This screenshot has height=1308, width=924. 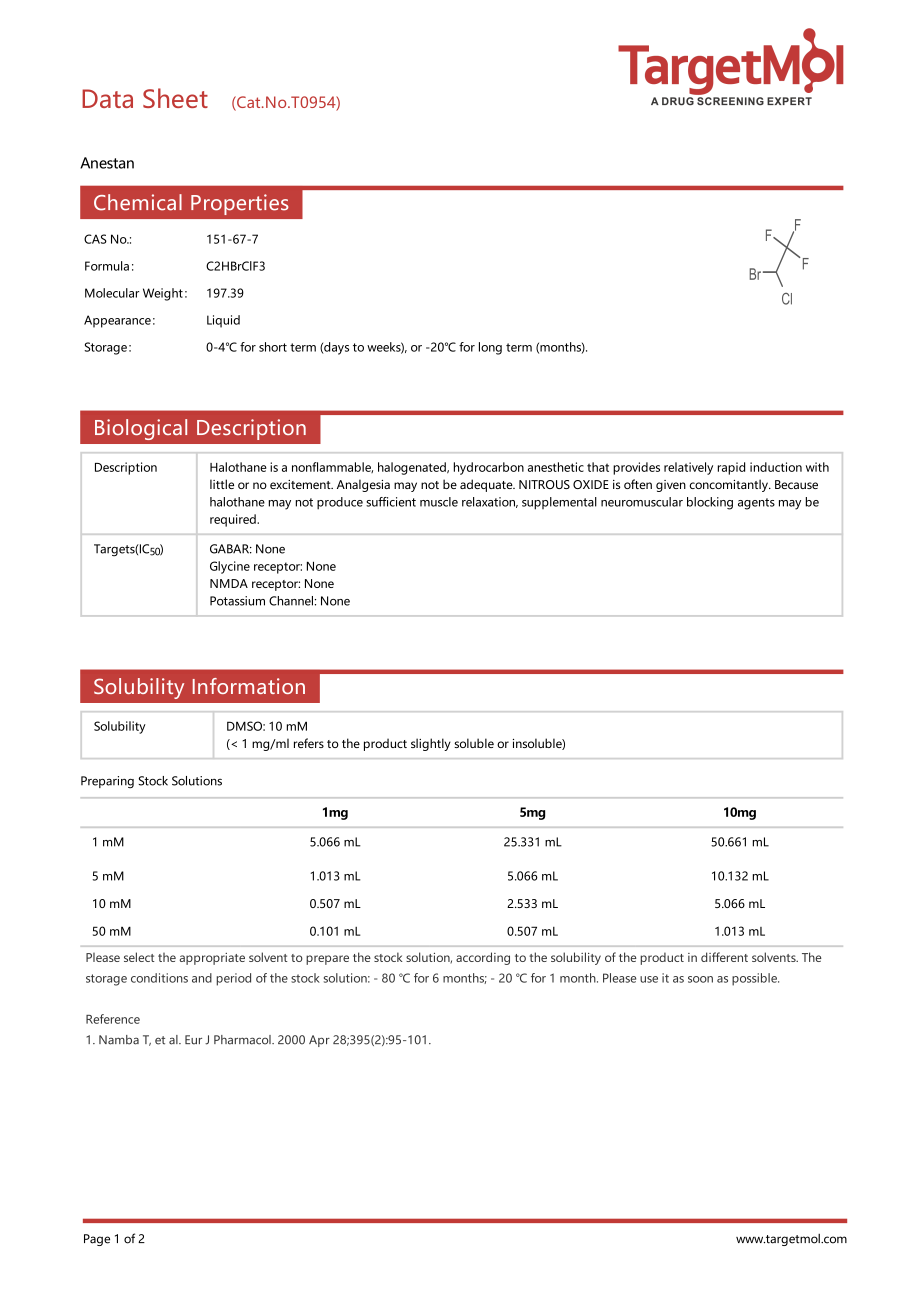 What do you see at coordinates (240, 204) in the screenshot?
I see `Properties` at bounding box center [240, 204].
